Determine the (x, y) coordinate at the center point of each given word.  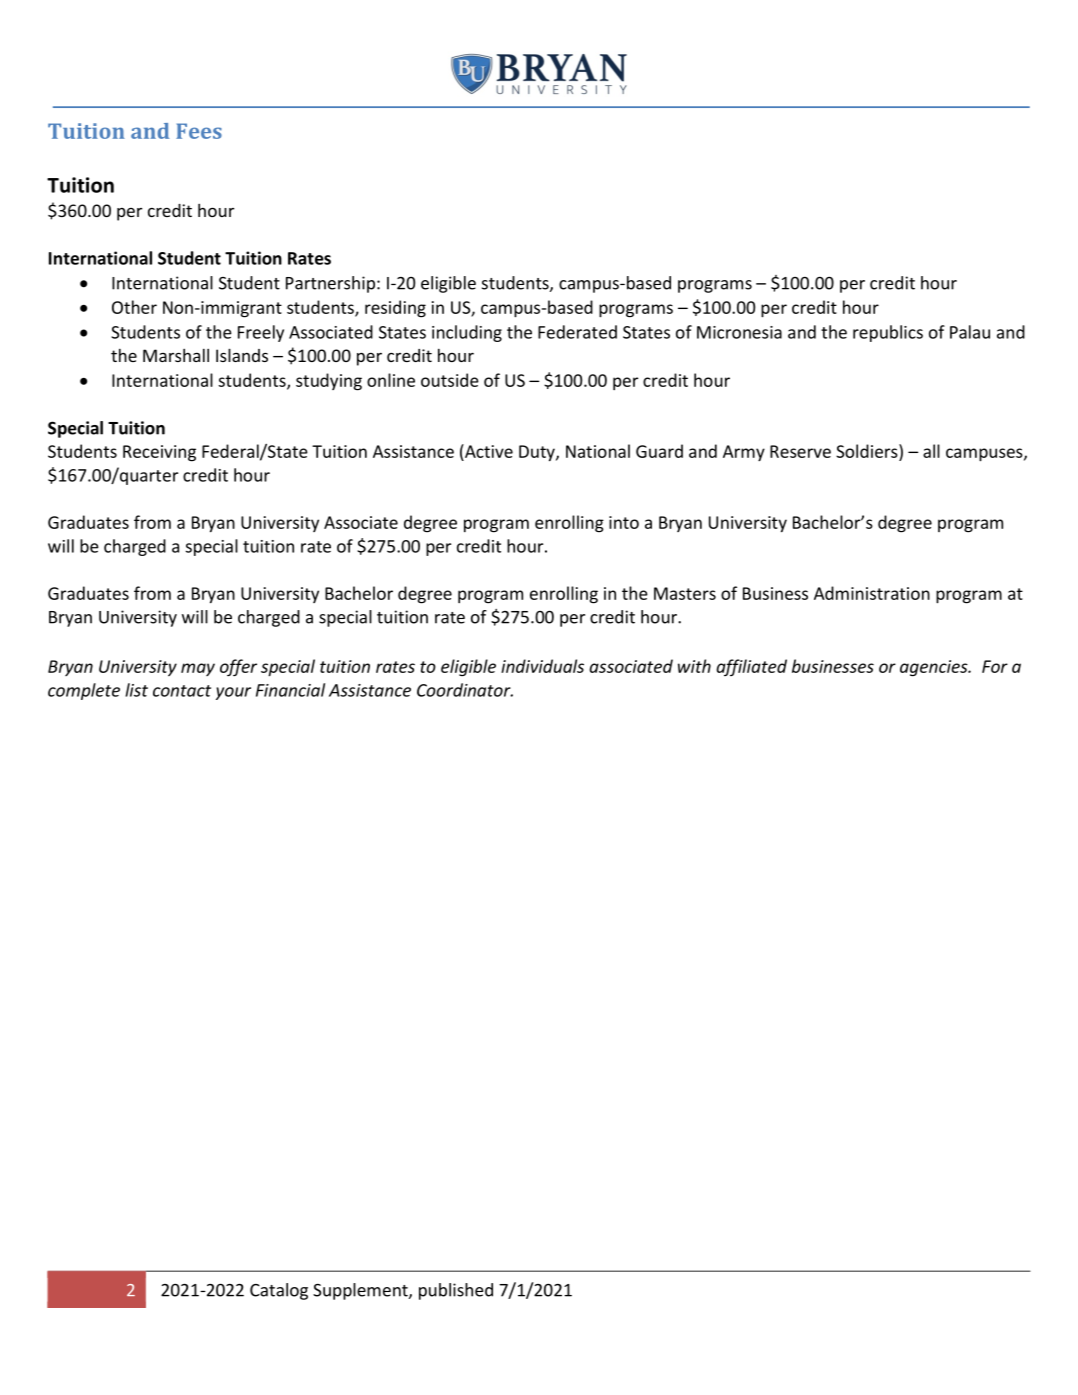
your (233, 693)
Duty (538, 453)
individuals (542, 666)
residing (395, 309)
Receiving (159, 453)
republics (888, 333)
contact (182, 691)
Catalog (279, 1291)
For (995, 666)
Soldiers (868, 451)
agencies (935, 668)
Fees (199, 131)
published (456, 1291)
